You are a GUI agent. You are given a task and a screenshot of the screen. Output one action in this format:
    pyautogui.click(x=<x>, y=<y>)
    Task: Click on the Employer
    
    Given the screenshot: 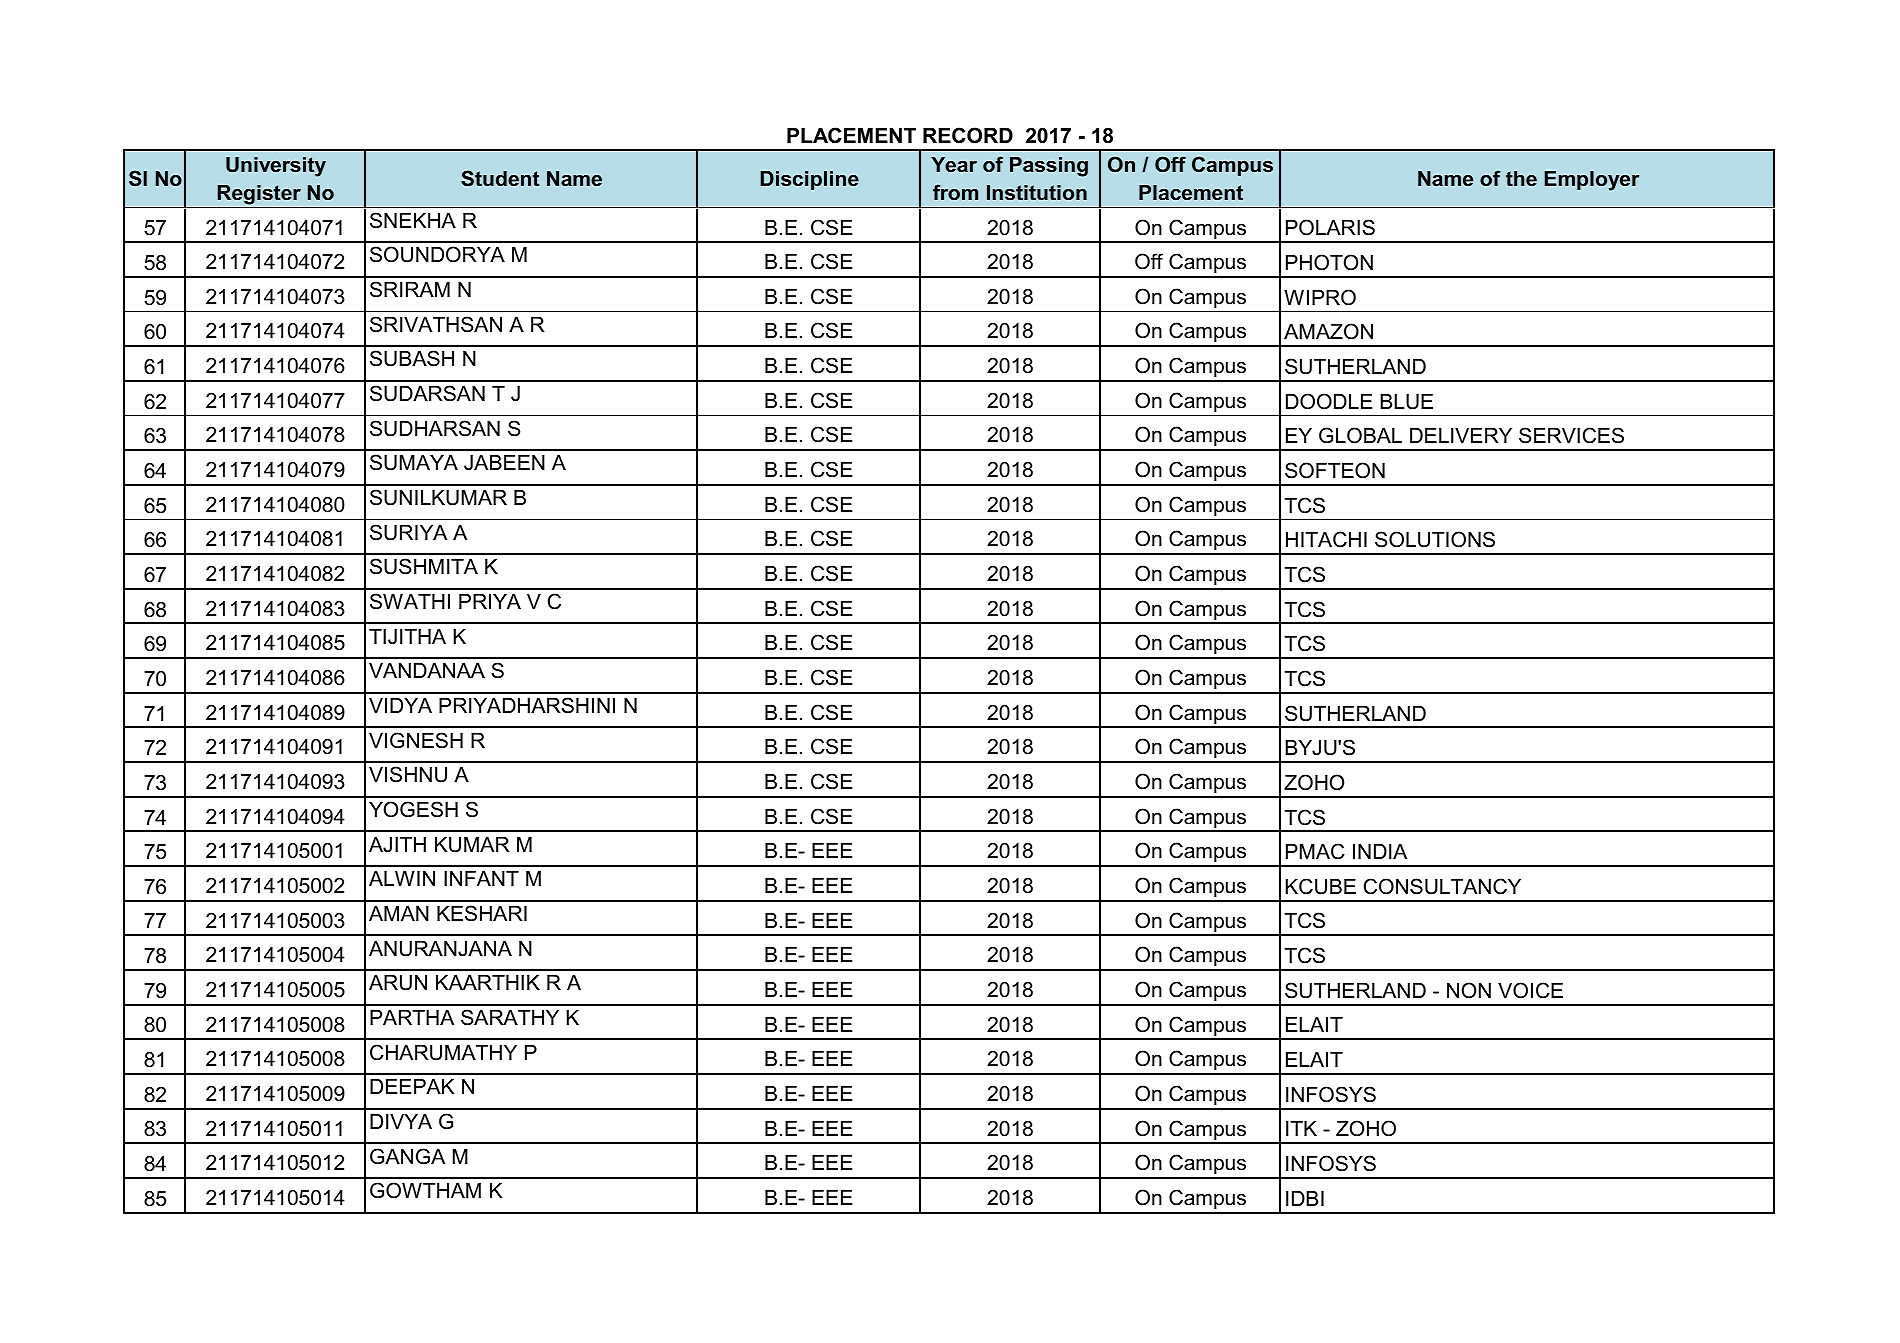 What is the action you would take?
    pyautogui.click(x=1592, y=181)
